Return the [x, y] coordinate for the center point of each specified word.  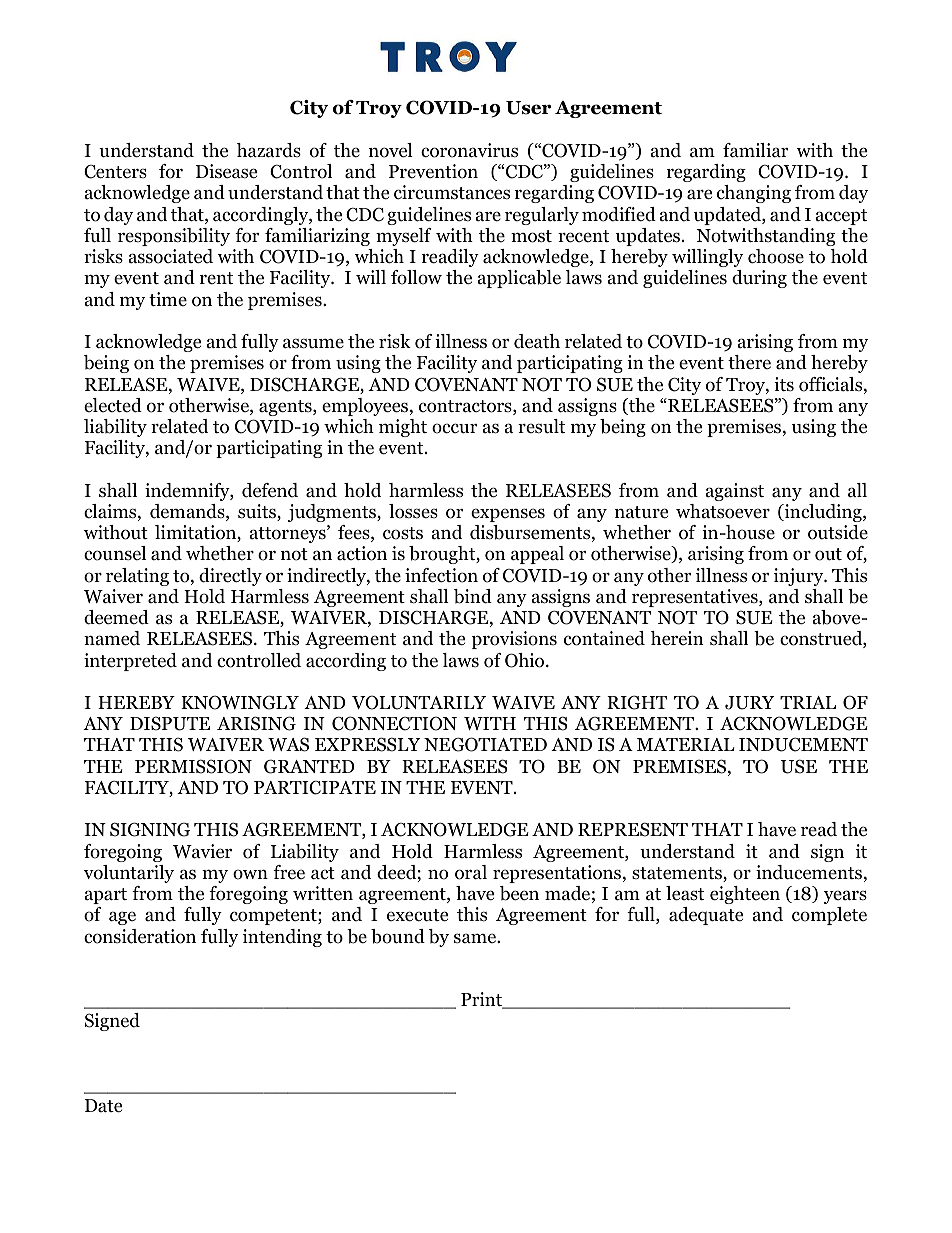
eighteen [745, 895]
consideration [140, 936]
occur [454, 428]
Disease [226, 171]
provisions [514, 640]
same [476, 938]
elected [113, 405]
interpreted [130, 662]
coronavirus [469, 150]
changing [754, 194]
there [749, 362]
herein [677, 638]
